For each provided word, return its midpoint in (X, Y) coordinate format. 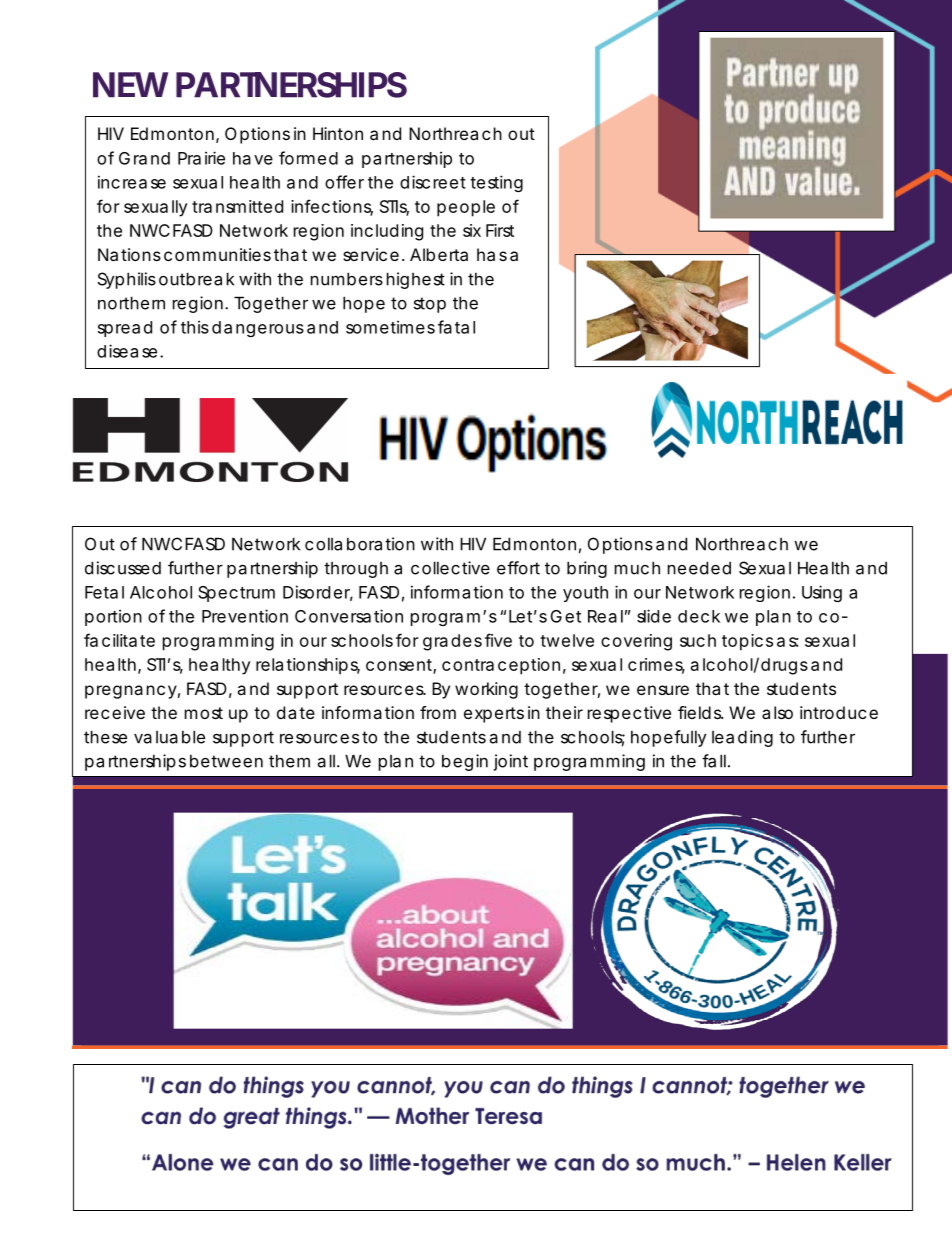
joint (511, 762)
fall (714, 761)
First (500, 230)
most (204, 713)
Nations (129, 254)
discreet (433, 182)
